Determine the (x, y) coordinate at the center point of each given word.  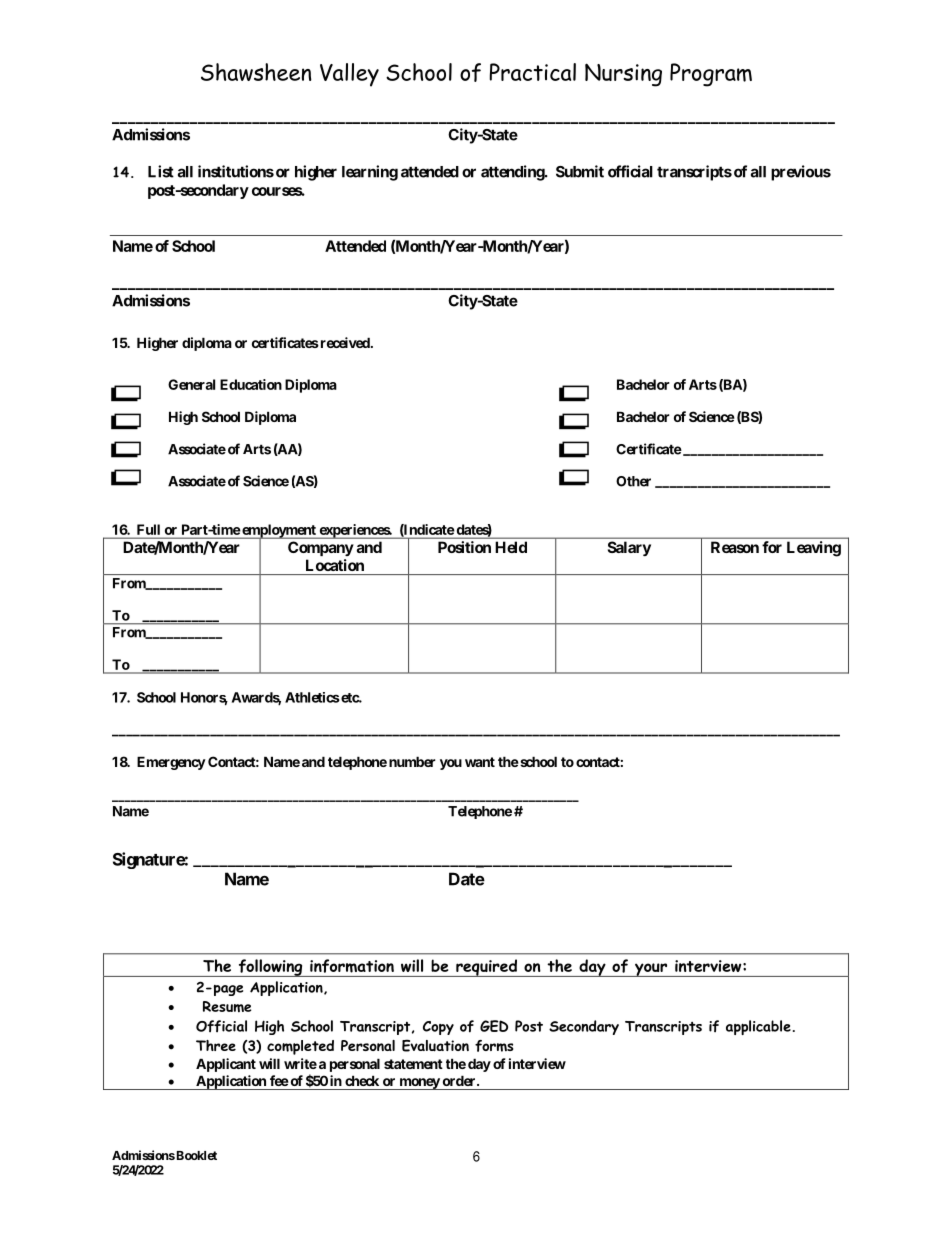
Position (464, 547)
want (480, 762)
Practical (533, 72)
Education (251, 384)
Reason (735, 547)
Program (711, 75)
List (161, 171)
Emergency (171, 763)
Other (633, 481)
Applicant (226, 1065)
